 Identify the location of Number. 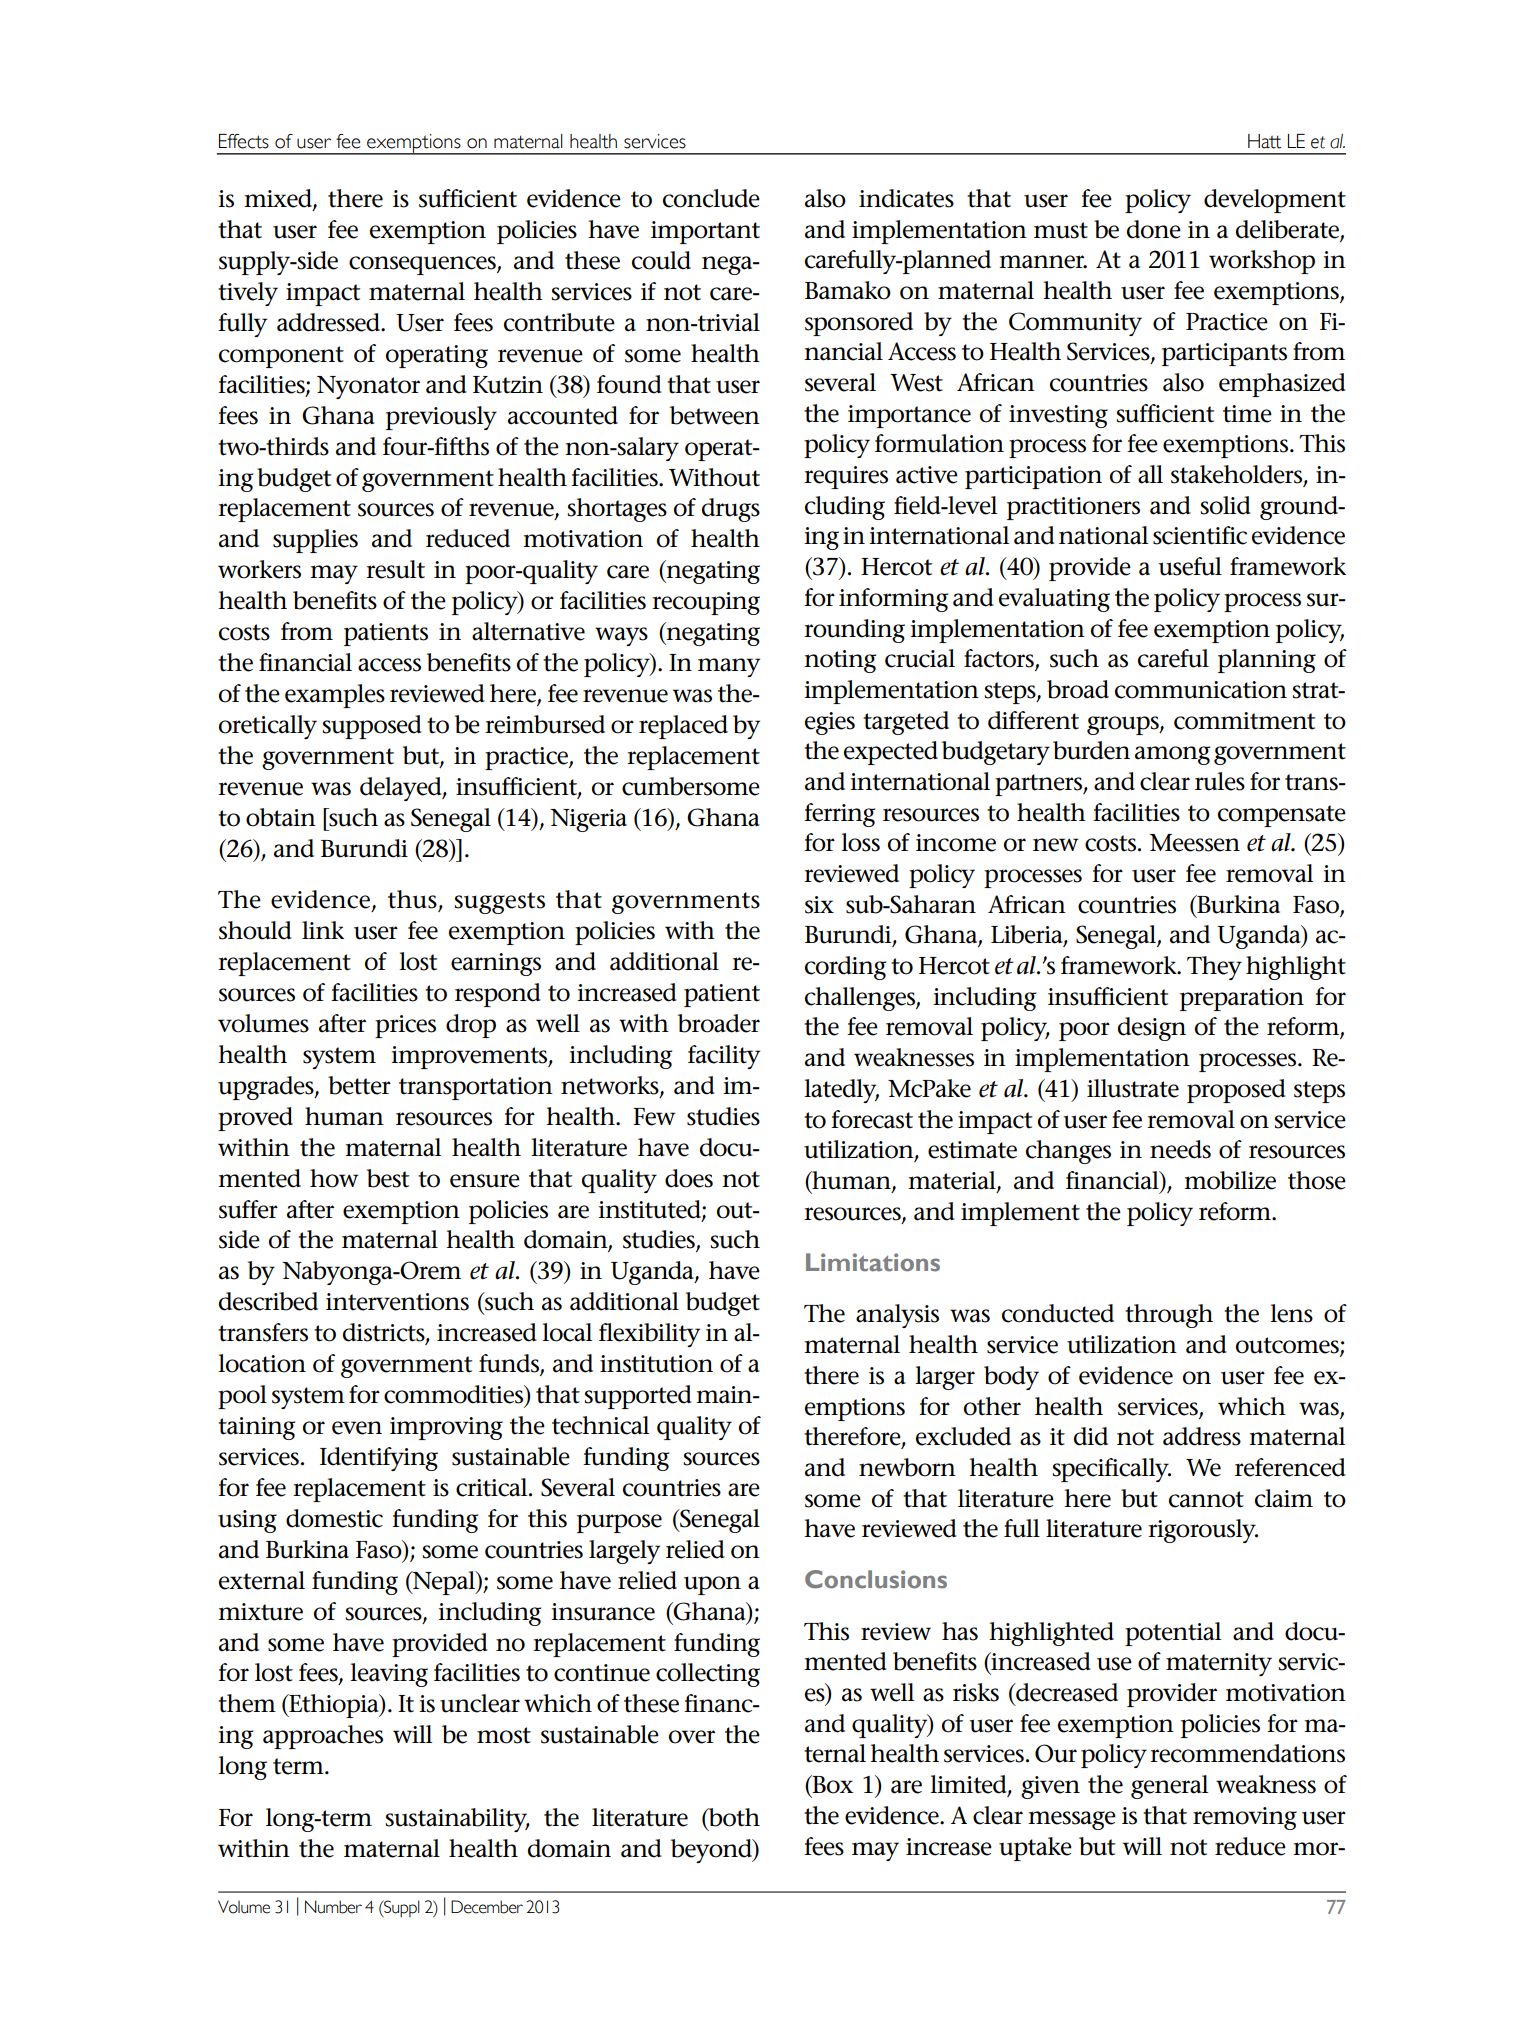
(333, 1907).
